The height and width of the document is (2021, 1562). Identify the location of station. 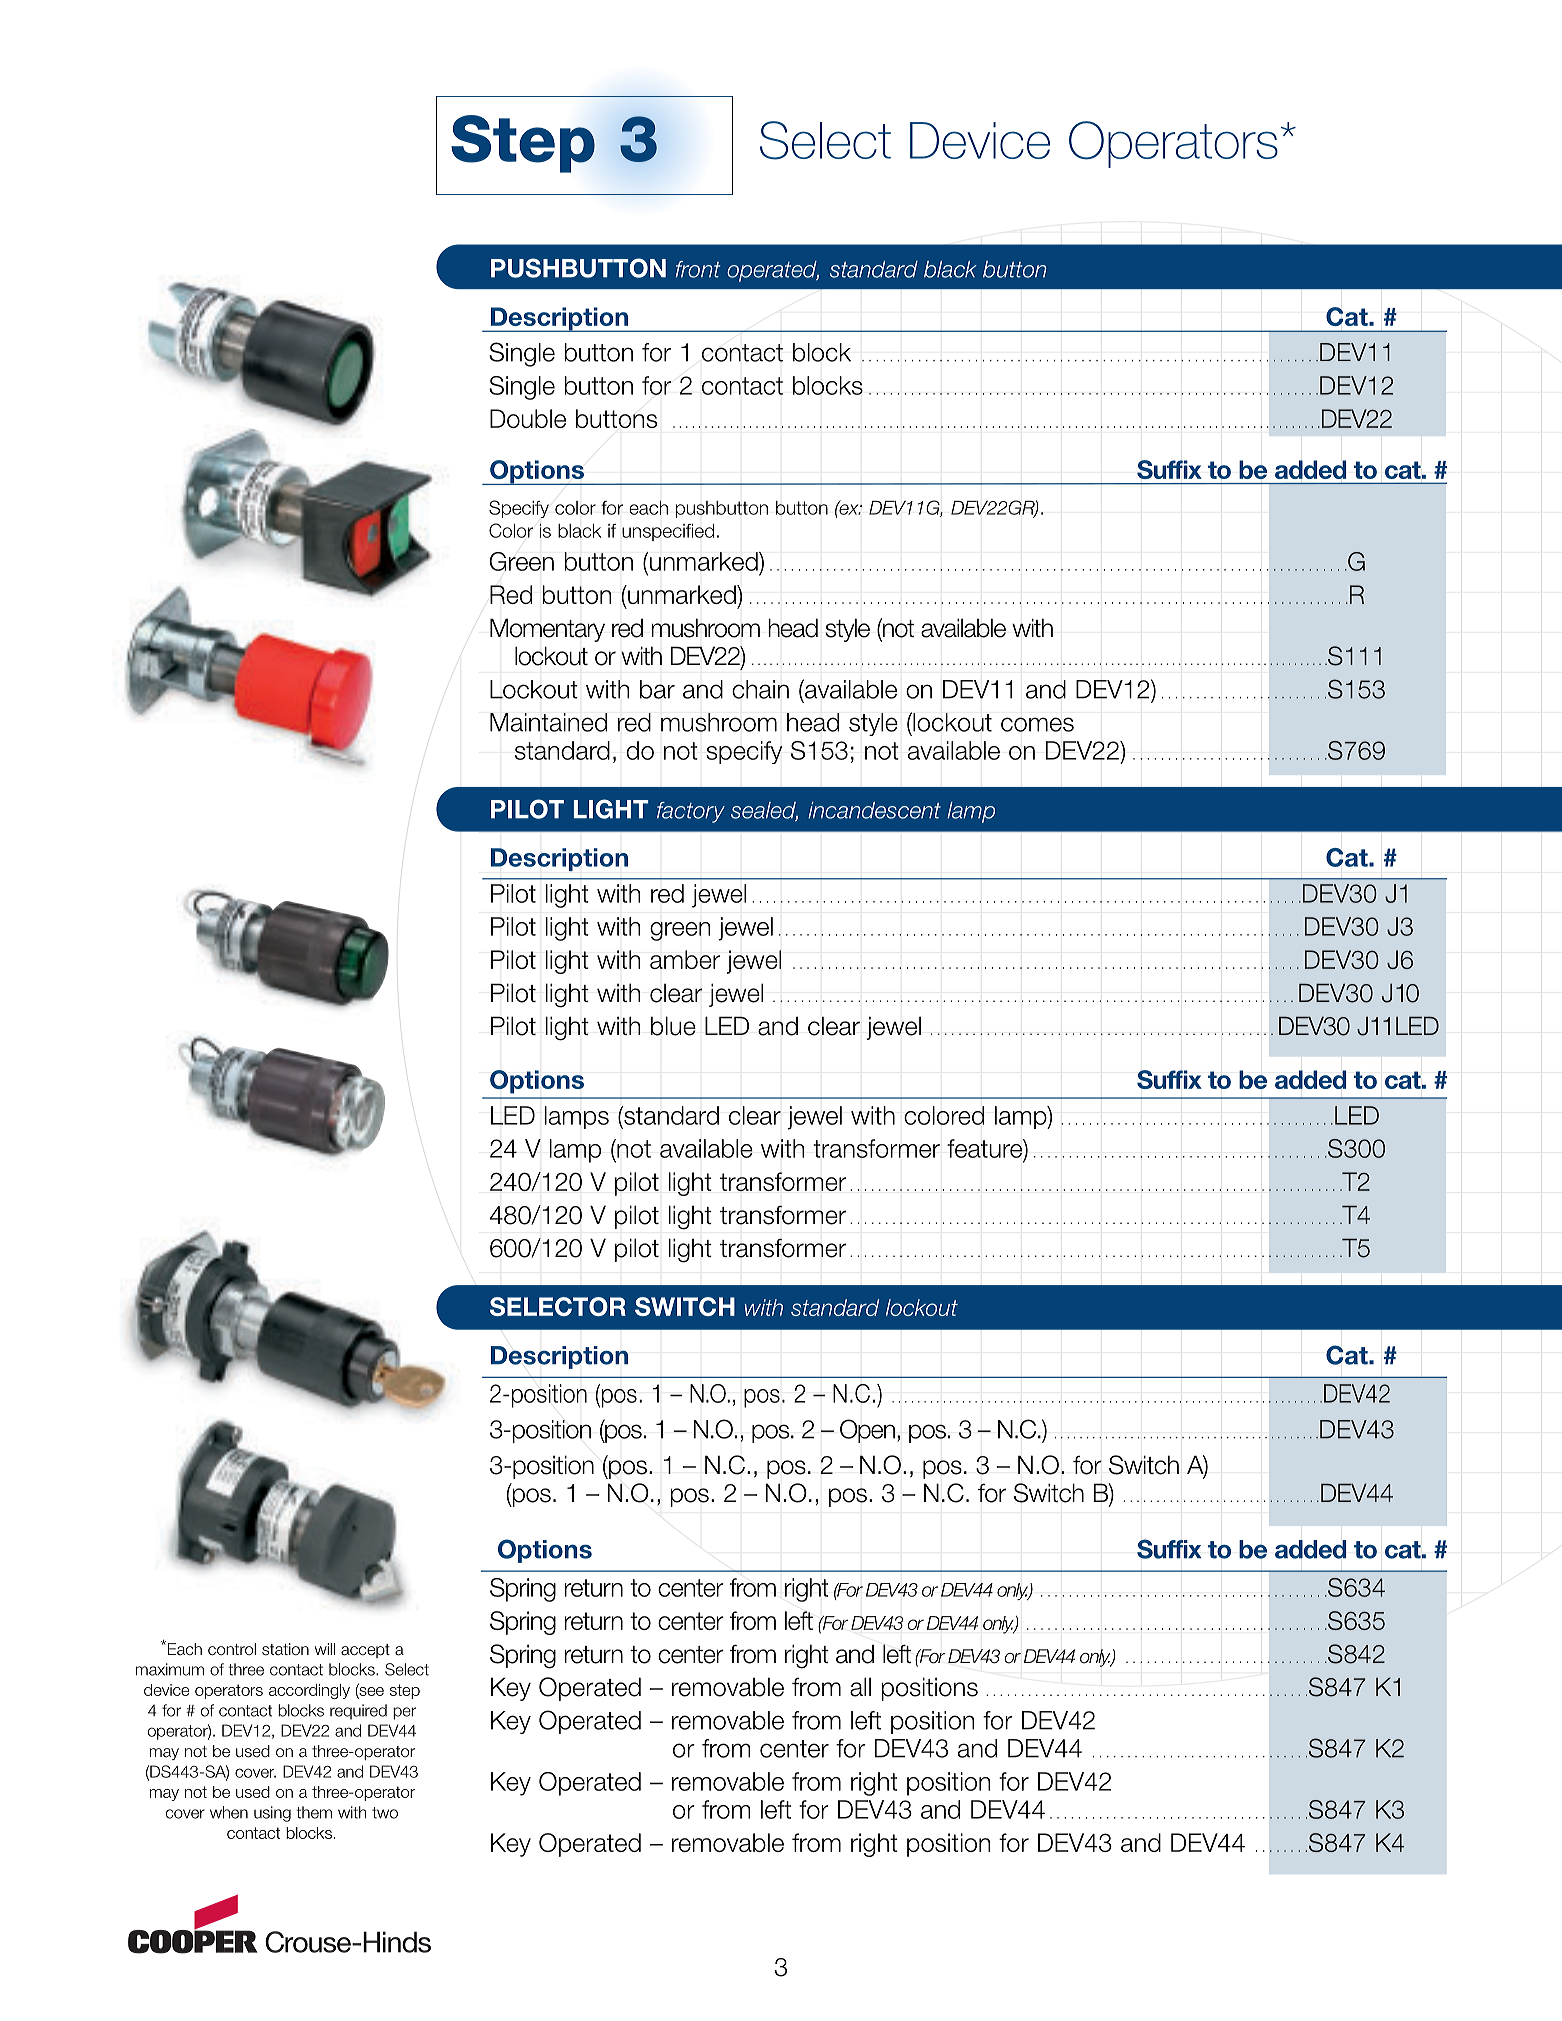
(285, 1649).
